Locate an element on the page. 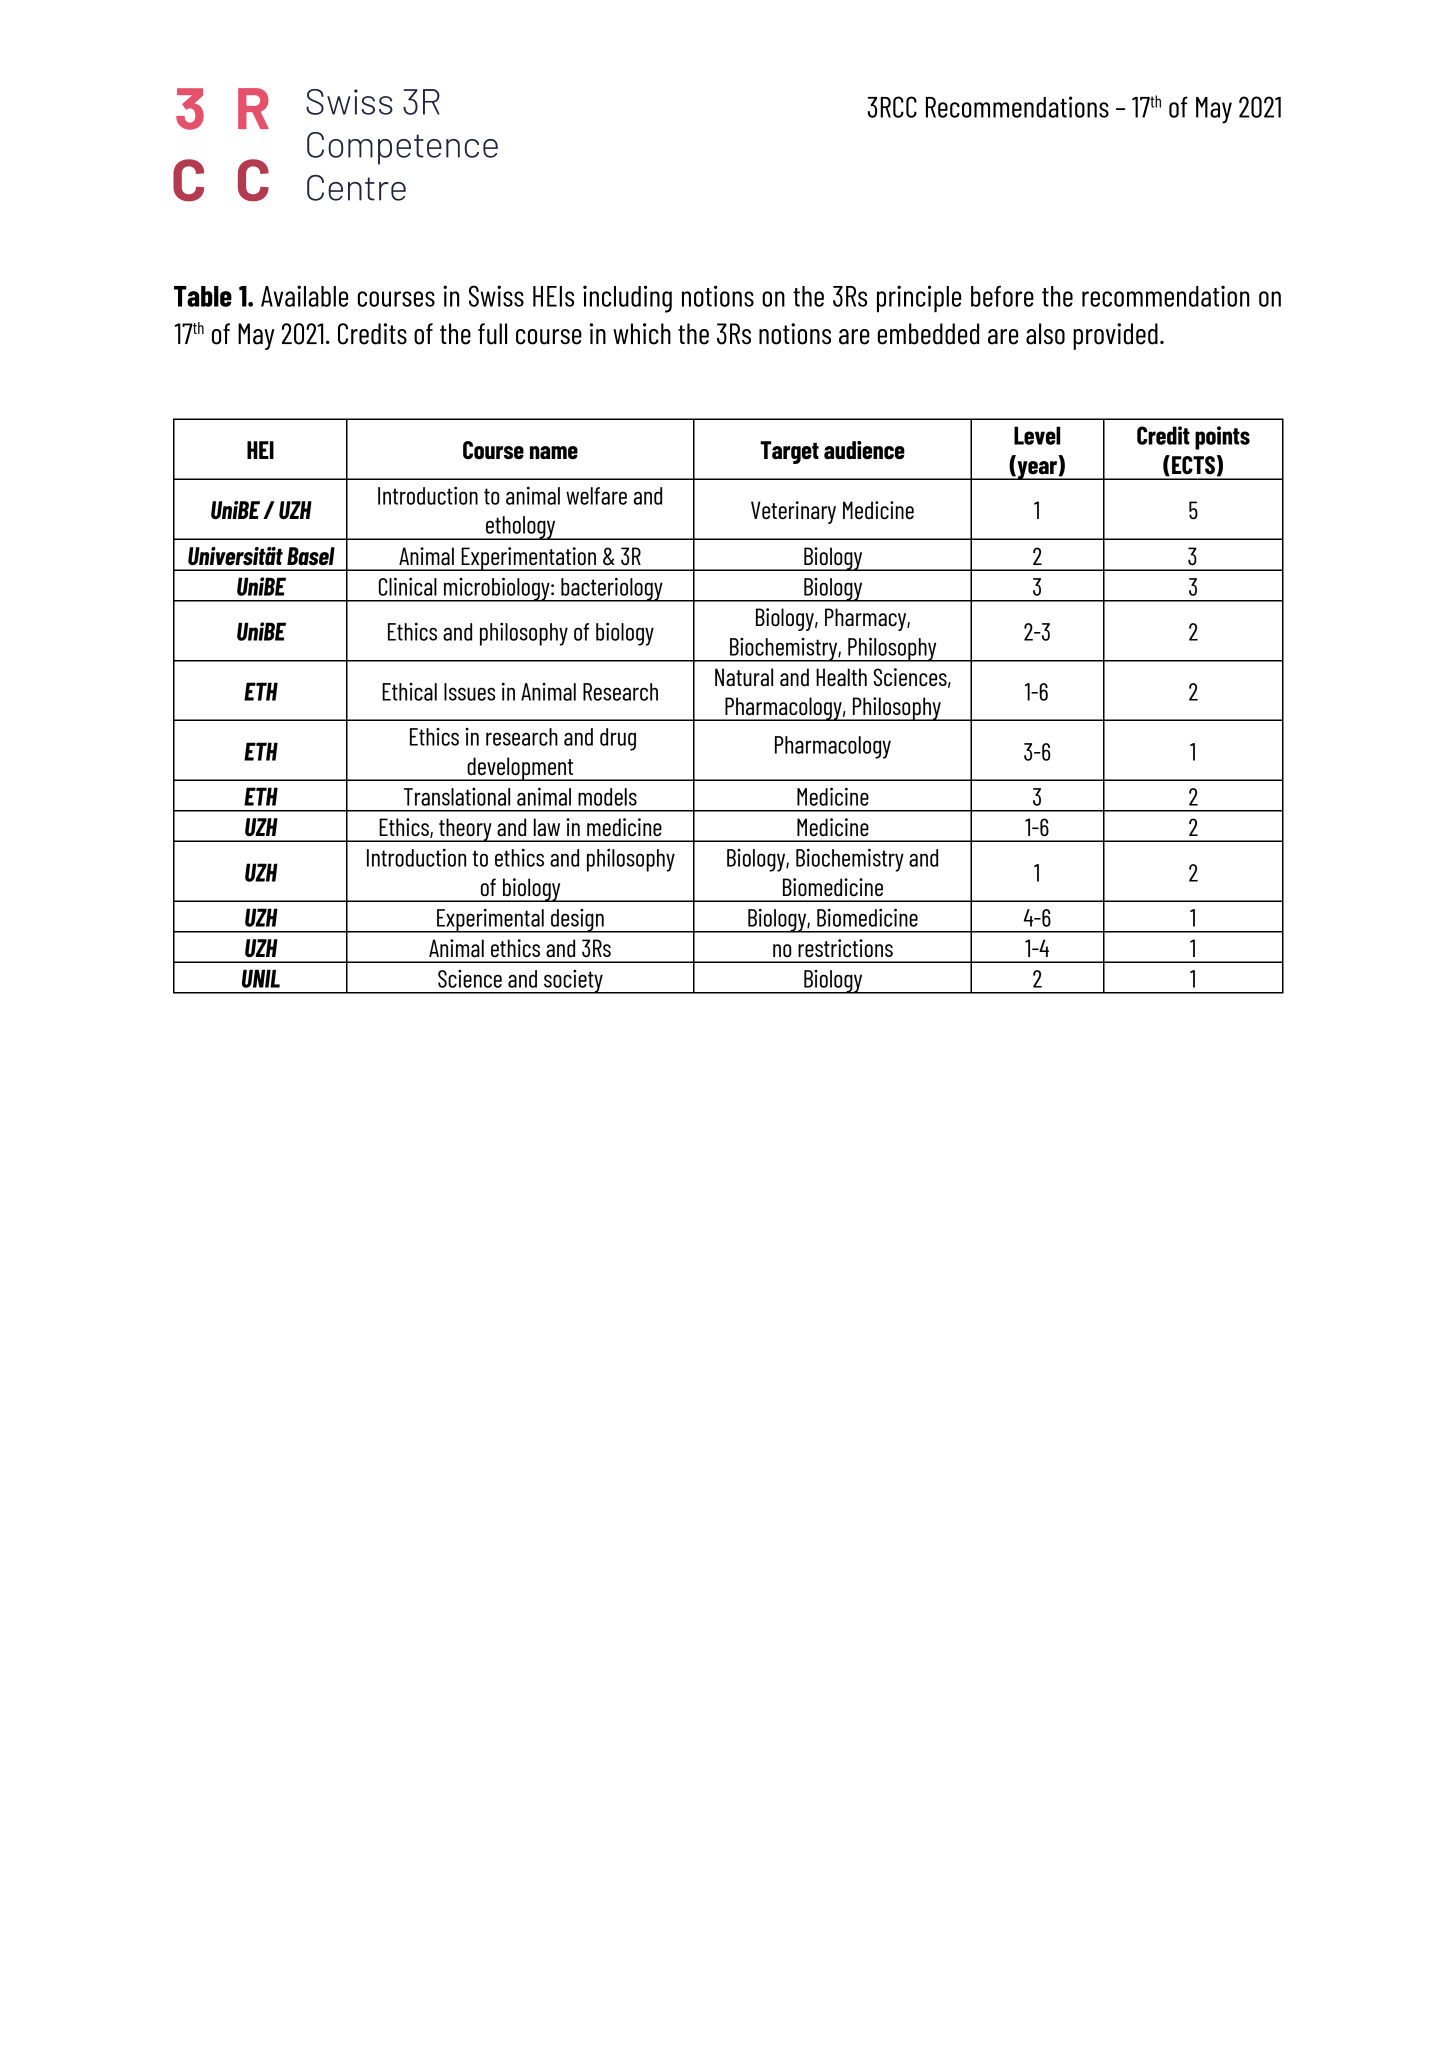 Image resolution: width=1456 pixels, height=2060 pixels. Basel is located at coordinates (311, 556).
